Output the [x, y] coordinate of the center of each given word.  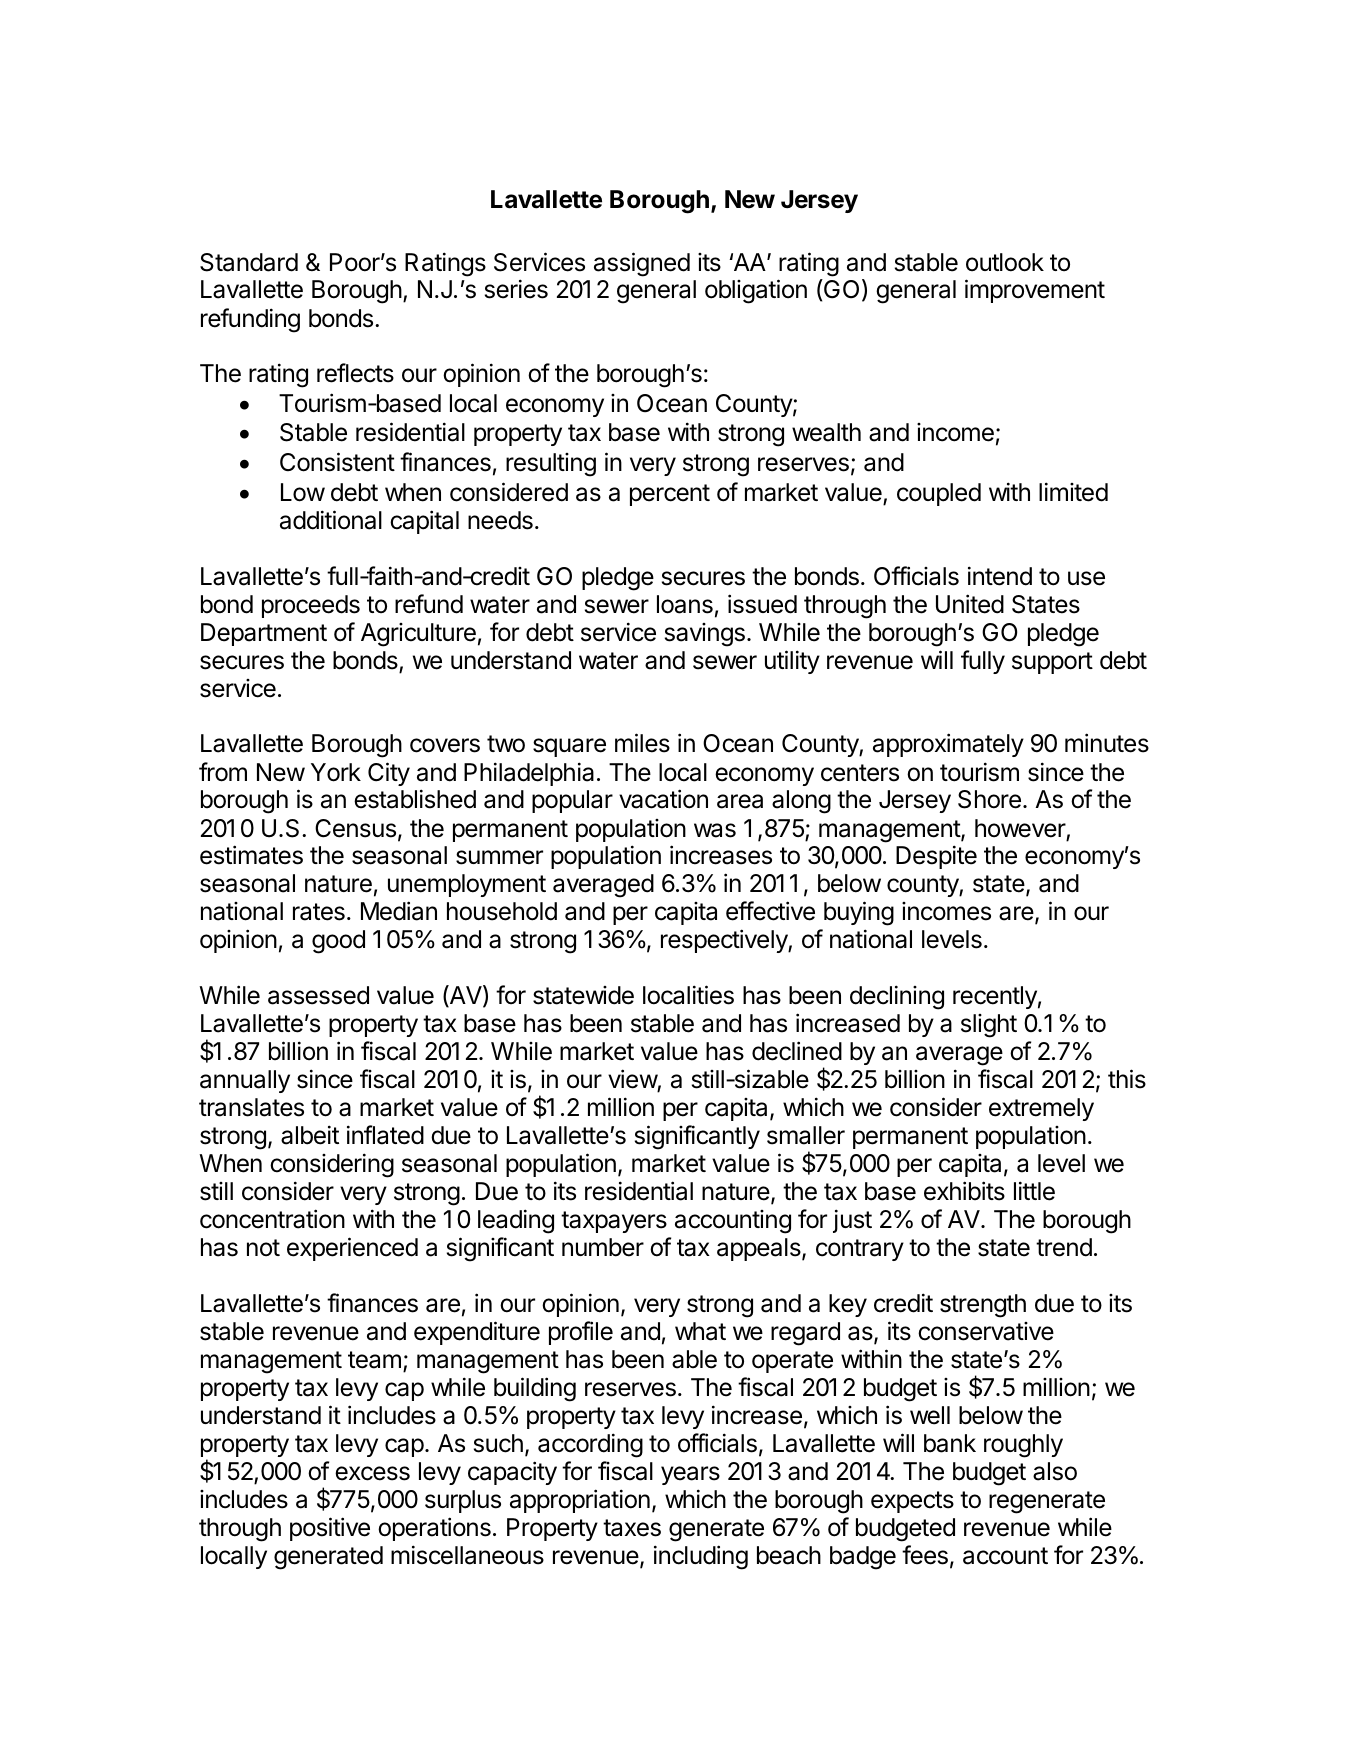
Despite [936, 857]
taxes [632, 1528]
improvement [1035, 291]
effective [770, 911]
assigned [642, 264]
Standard [249, 262]
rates [319, 912]
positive [330, 1529]
